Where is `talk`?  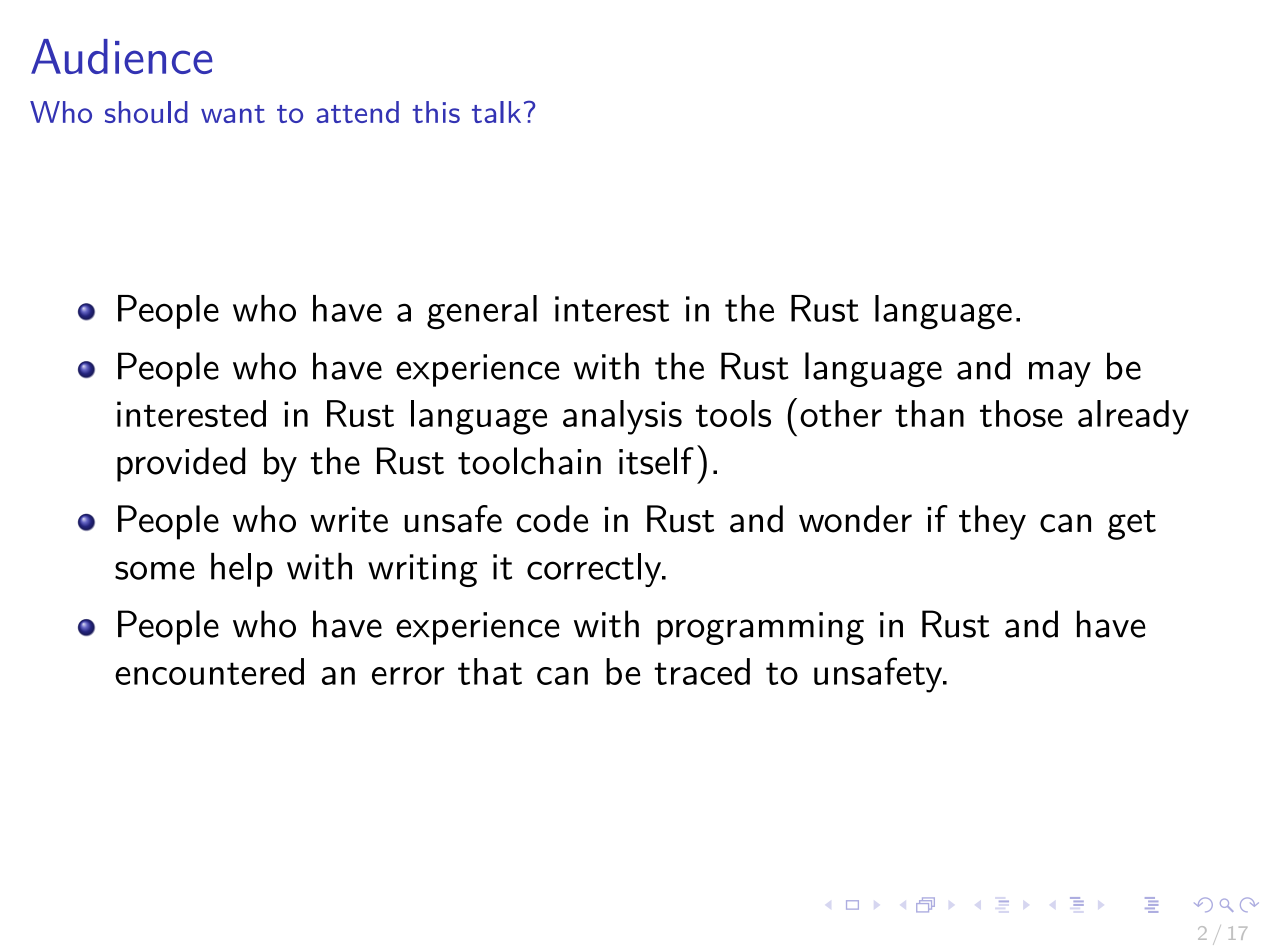
talk is located at coordinates (496, 112).
